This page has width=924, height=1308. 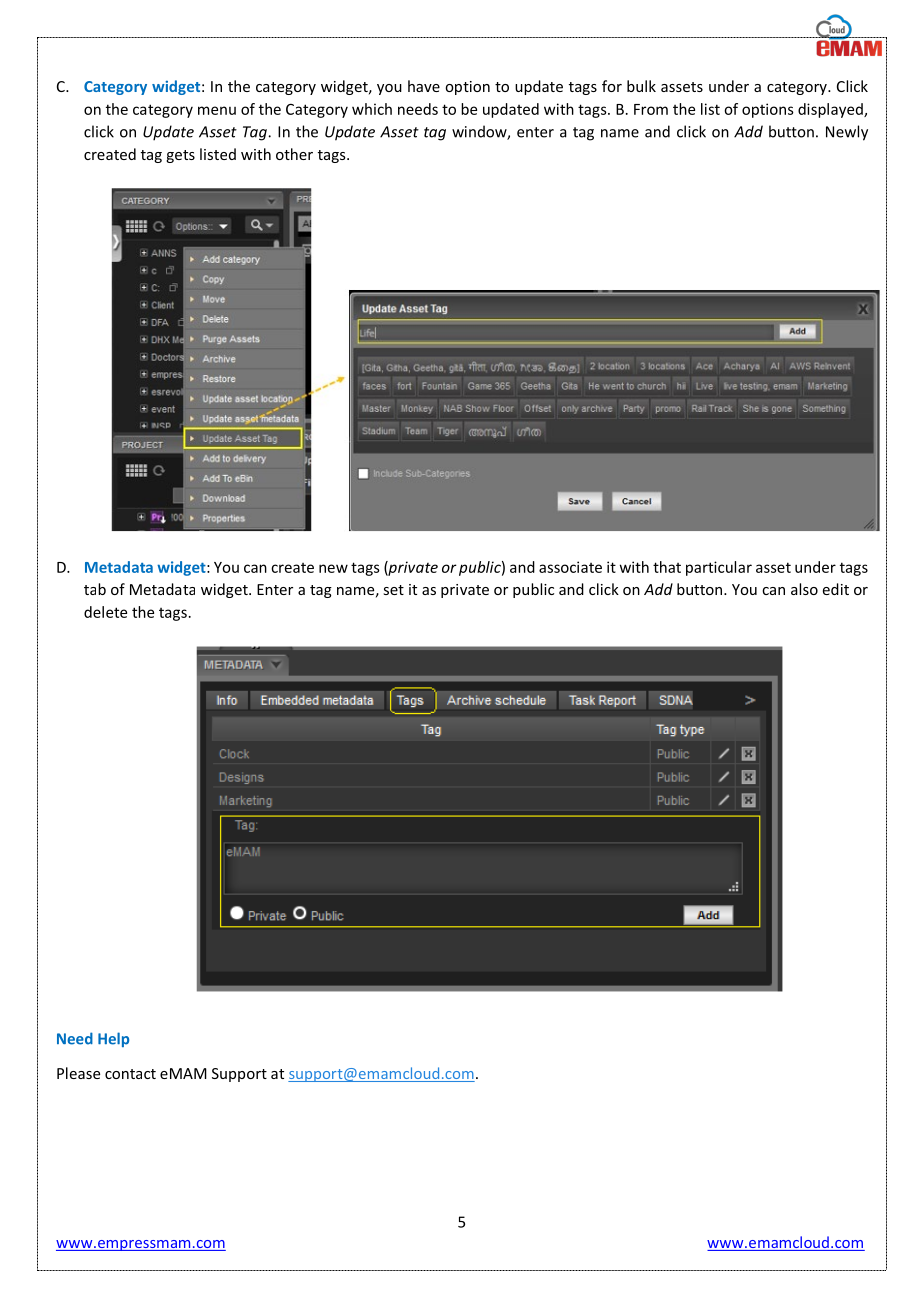 What do you see at coordinates (804, 589) in the page?
I see `also` at bounding box center [804, 589].
